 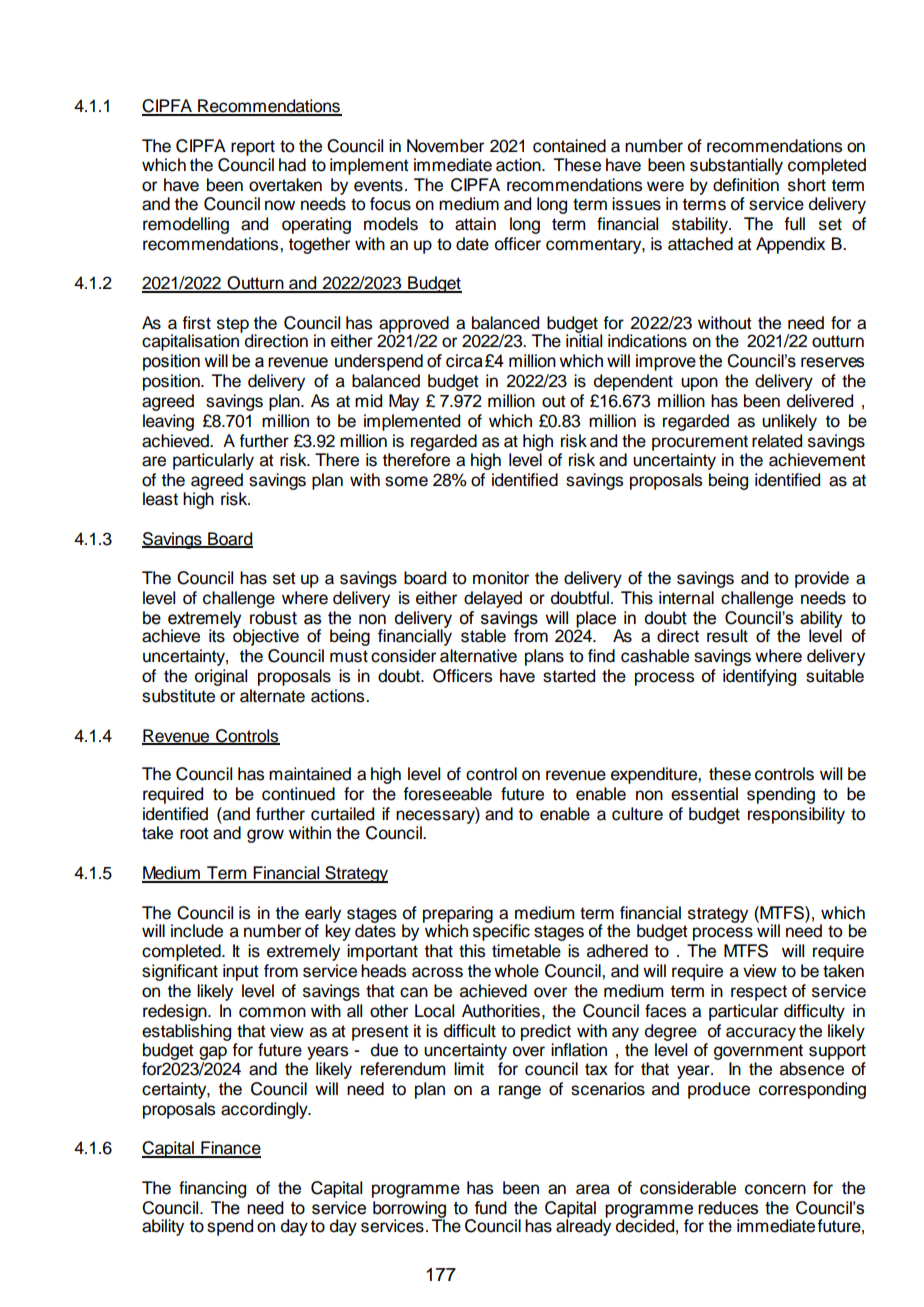 What do you see at coordinates (759, 677) in the screenshot?
I see `identifying` at bounding box center [759, 677].
